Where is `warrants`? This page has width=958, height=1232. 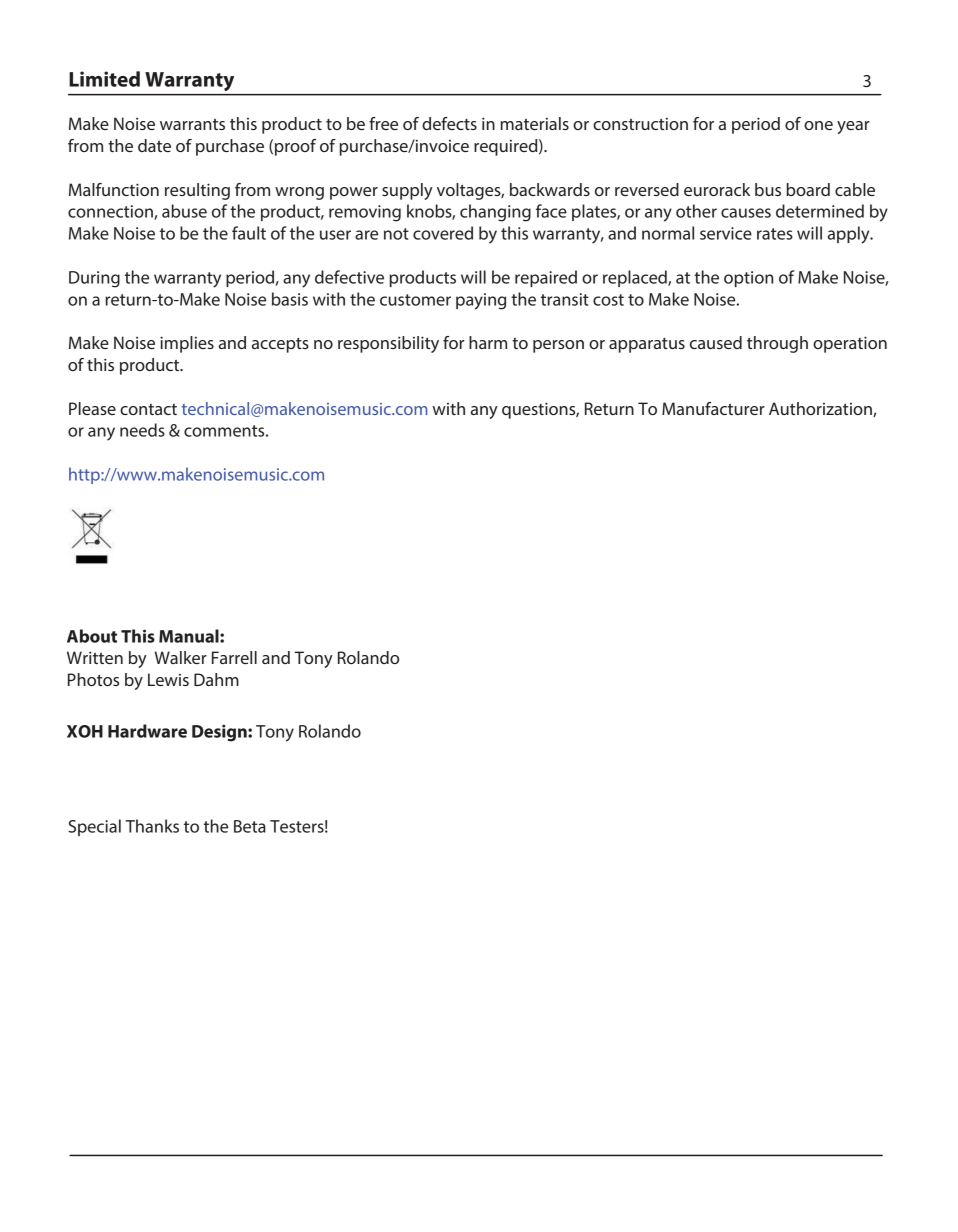
warrants is located at coordinates (192, 124).
